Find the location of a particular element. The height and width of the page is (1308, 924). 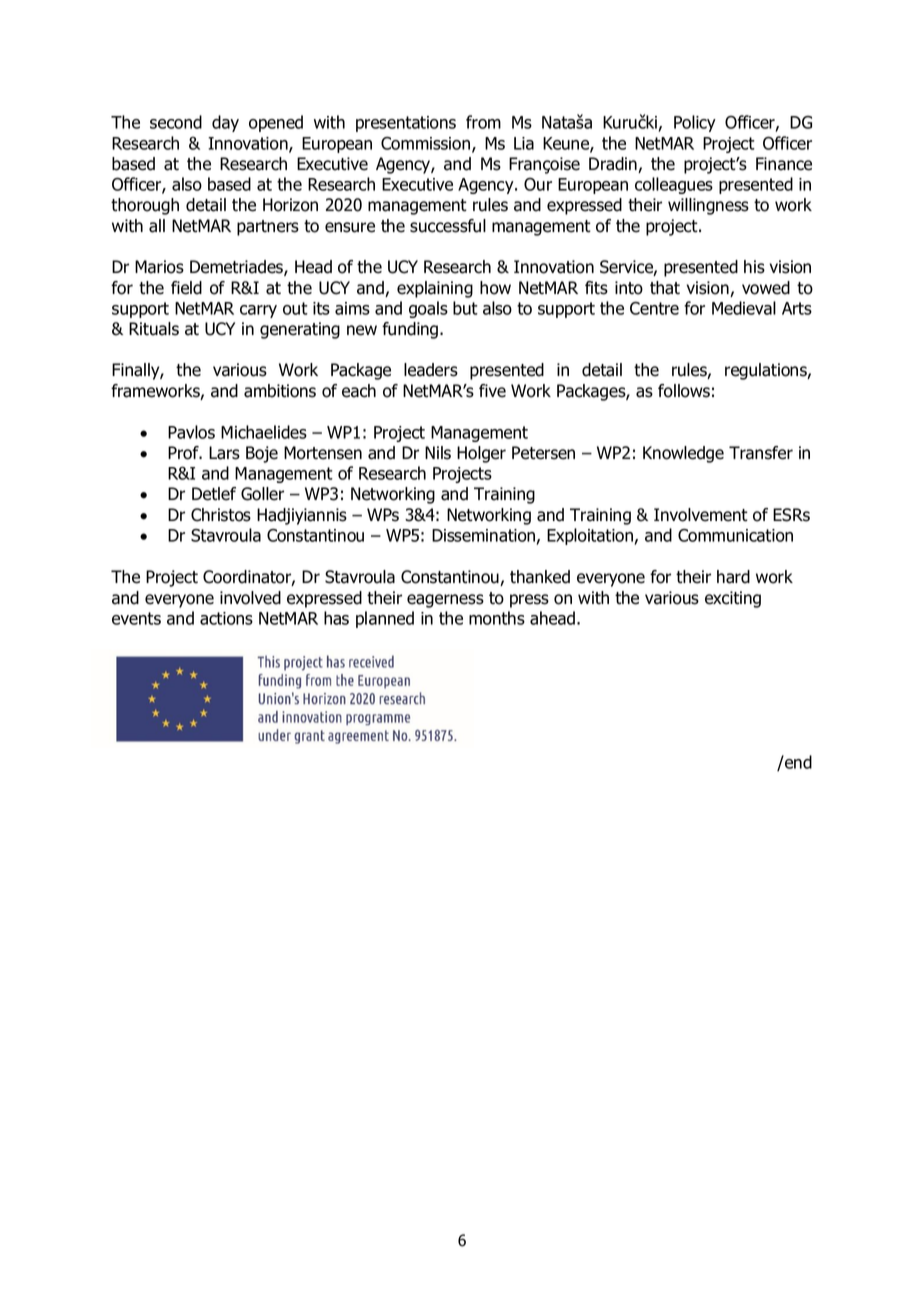

Holger is located at coordinates (481, 454).
